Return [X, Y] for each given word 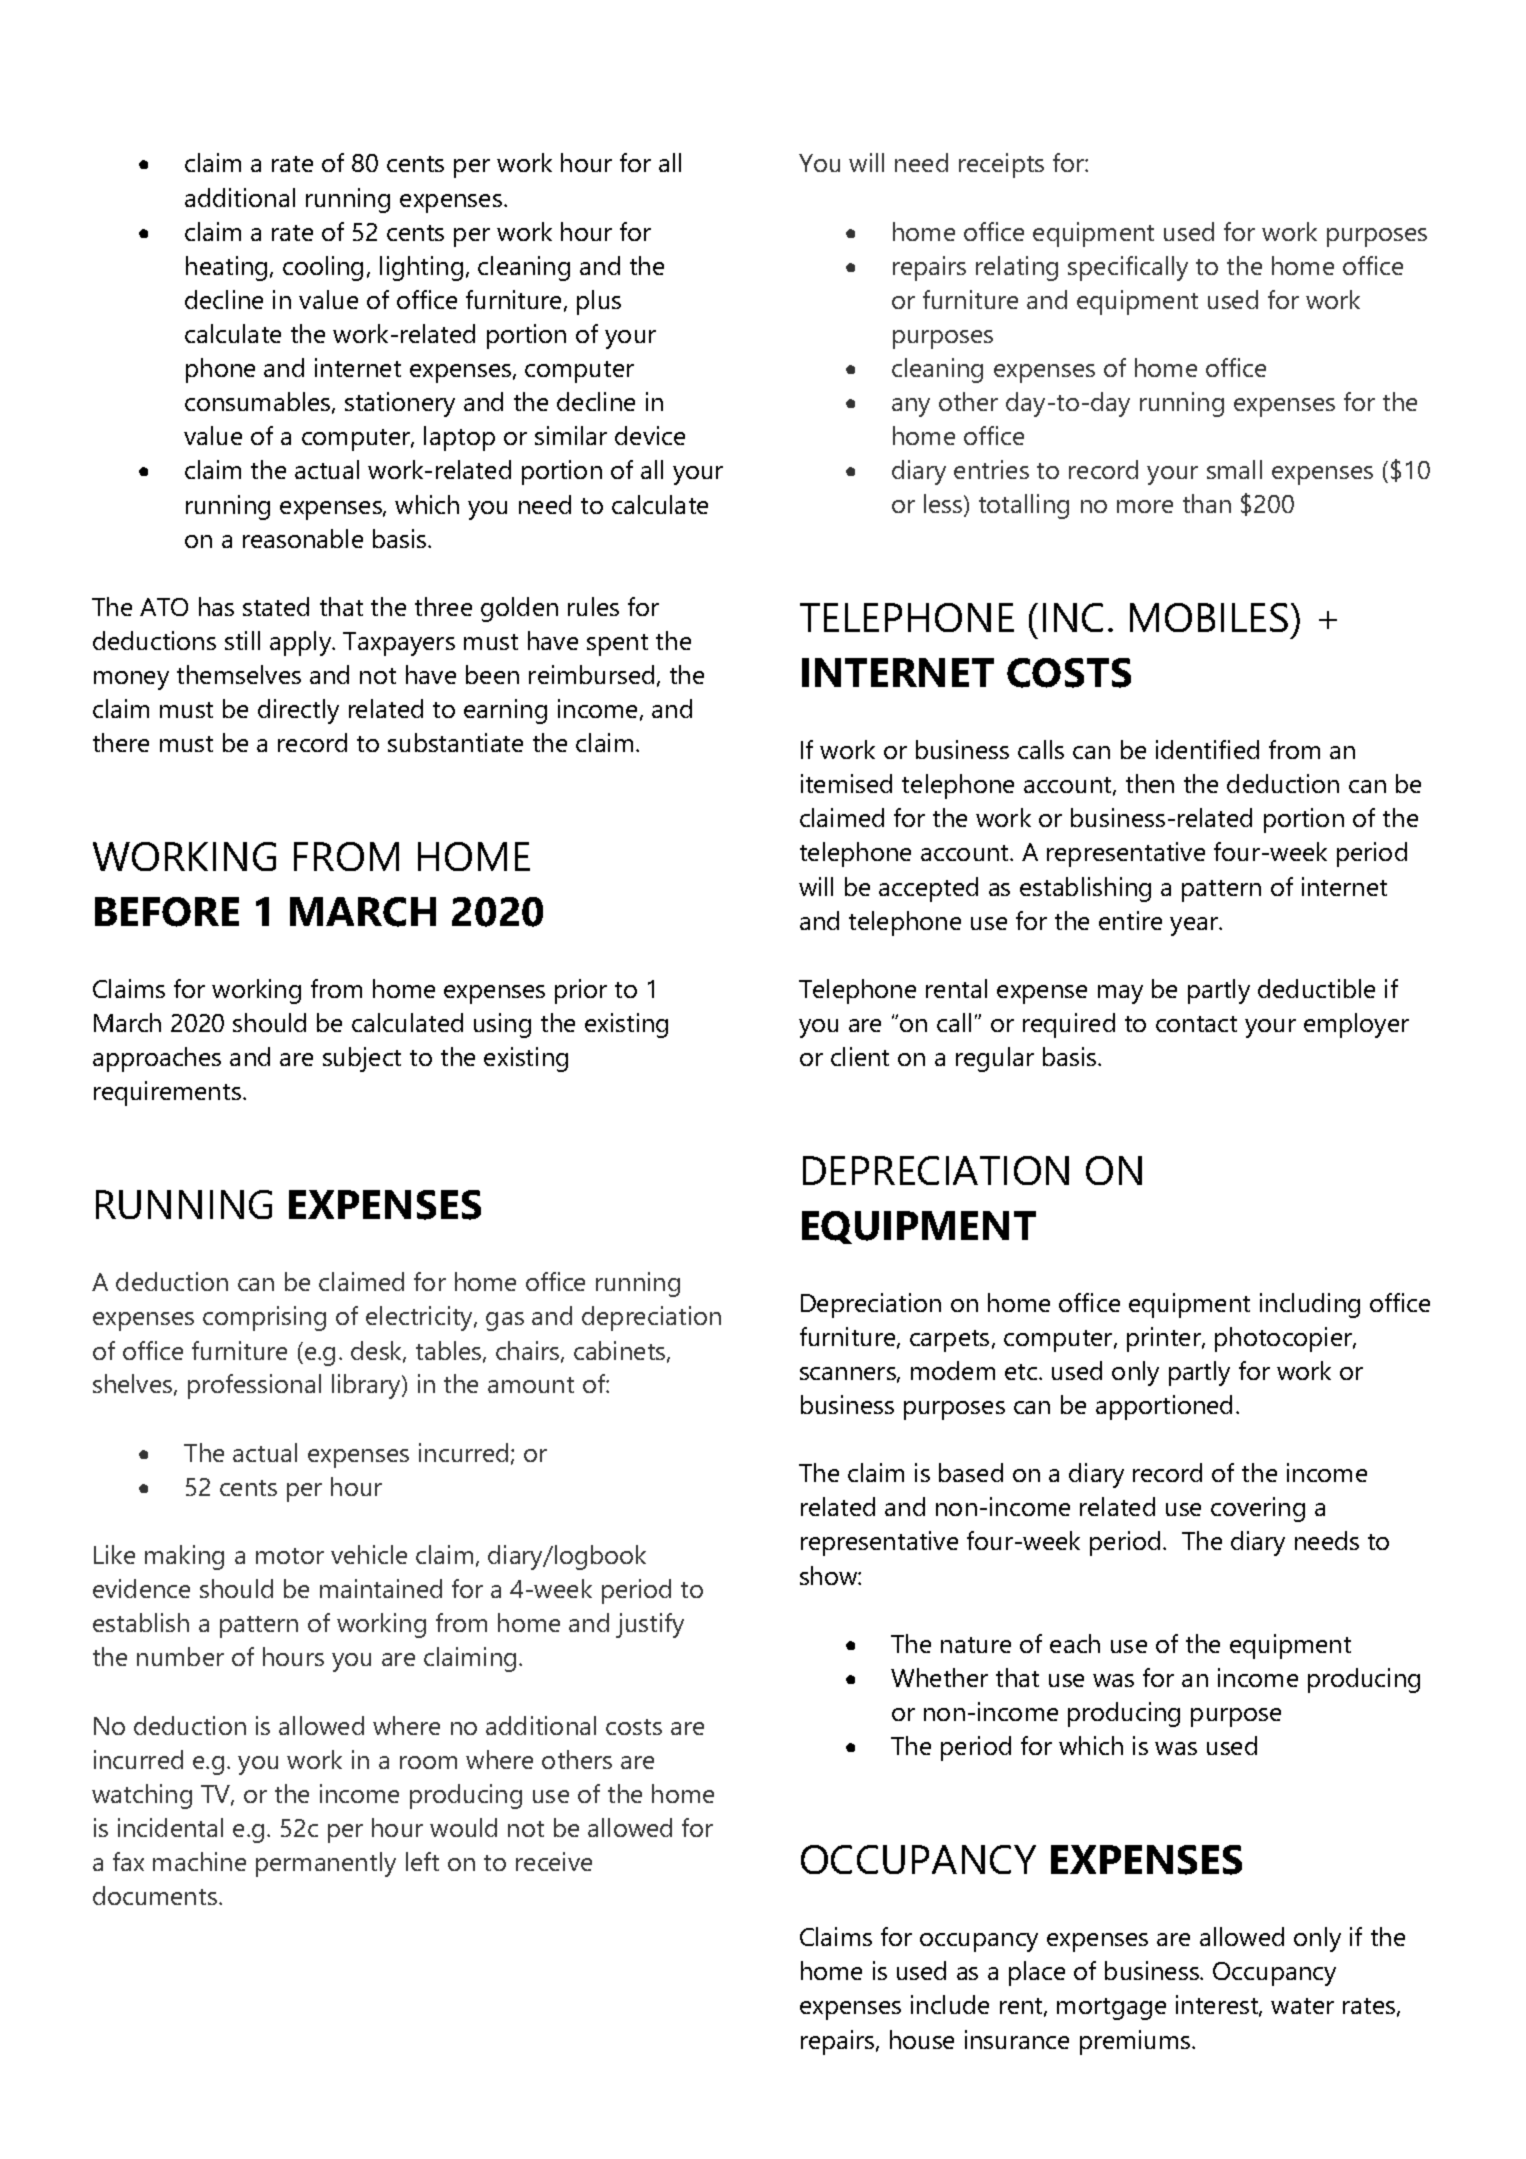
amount [531, 1385]
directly [298, 711]
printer [1165, 1339]
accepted [928, 889]
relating [1017, 268]
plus [599, 302]
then [1150, 783]
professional [254, 1386]
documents [156, 1895]
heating [226, 268]
